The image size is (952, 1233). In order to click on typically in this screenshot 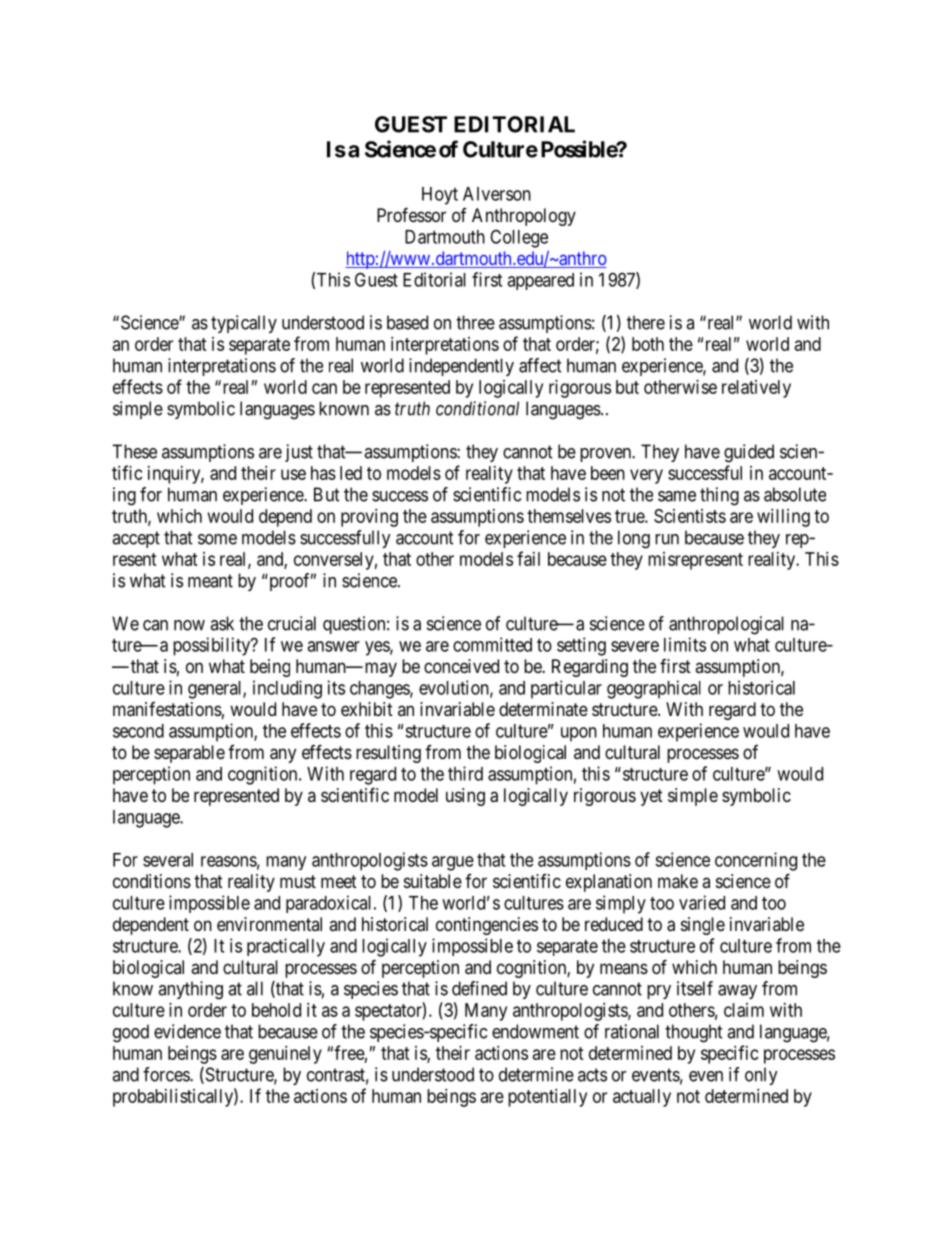, I will do `click(244, 324)`.
